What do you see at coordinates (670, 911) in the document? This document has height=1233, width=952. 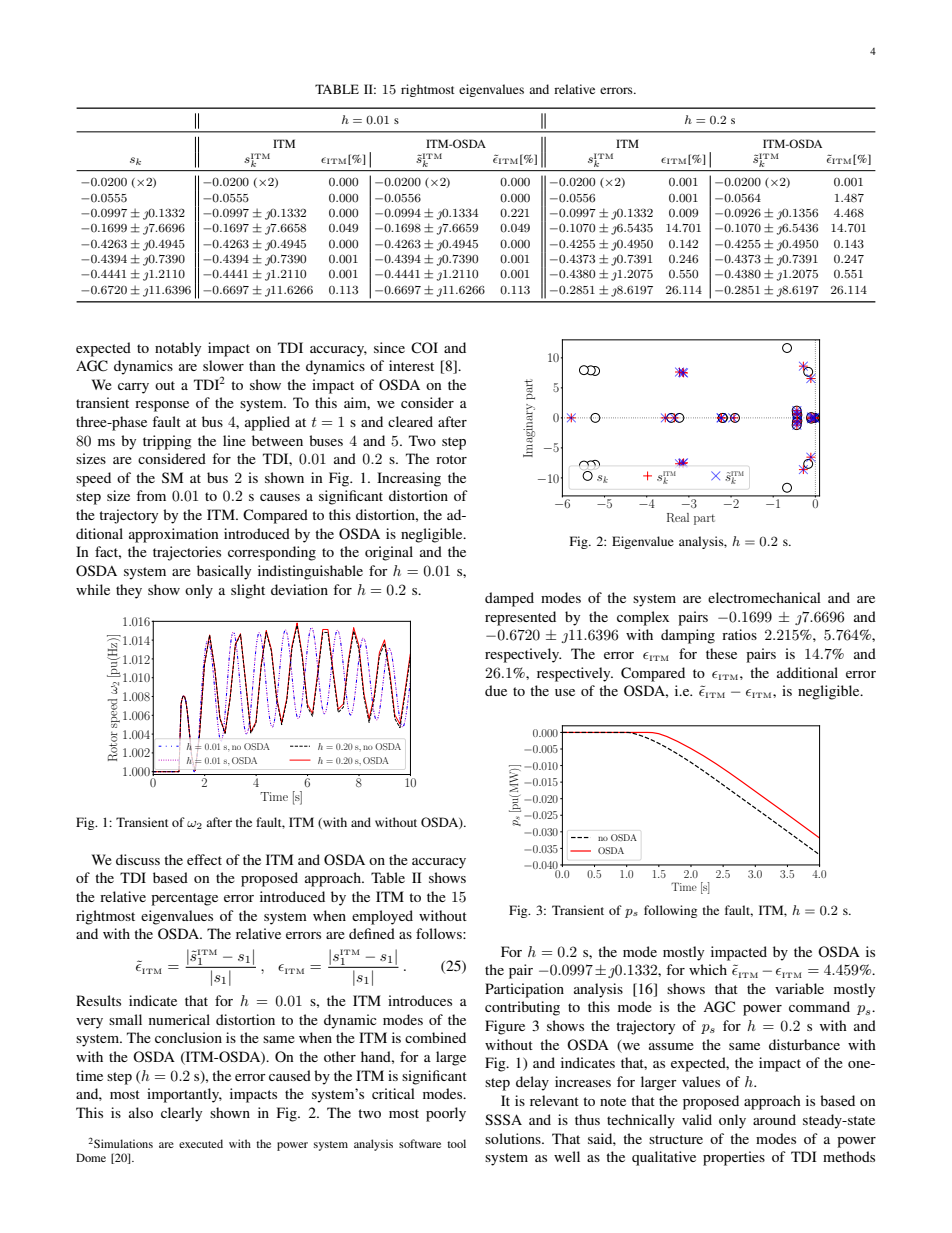 I see `following` at bounding box center [670, 911].
